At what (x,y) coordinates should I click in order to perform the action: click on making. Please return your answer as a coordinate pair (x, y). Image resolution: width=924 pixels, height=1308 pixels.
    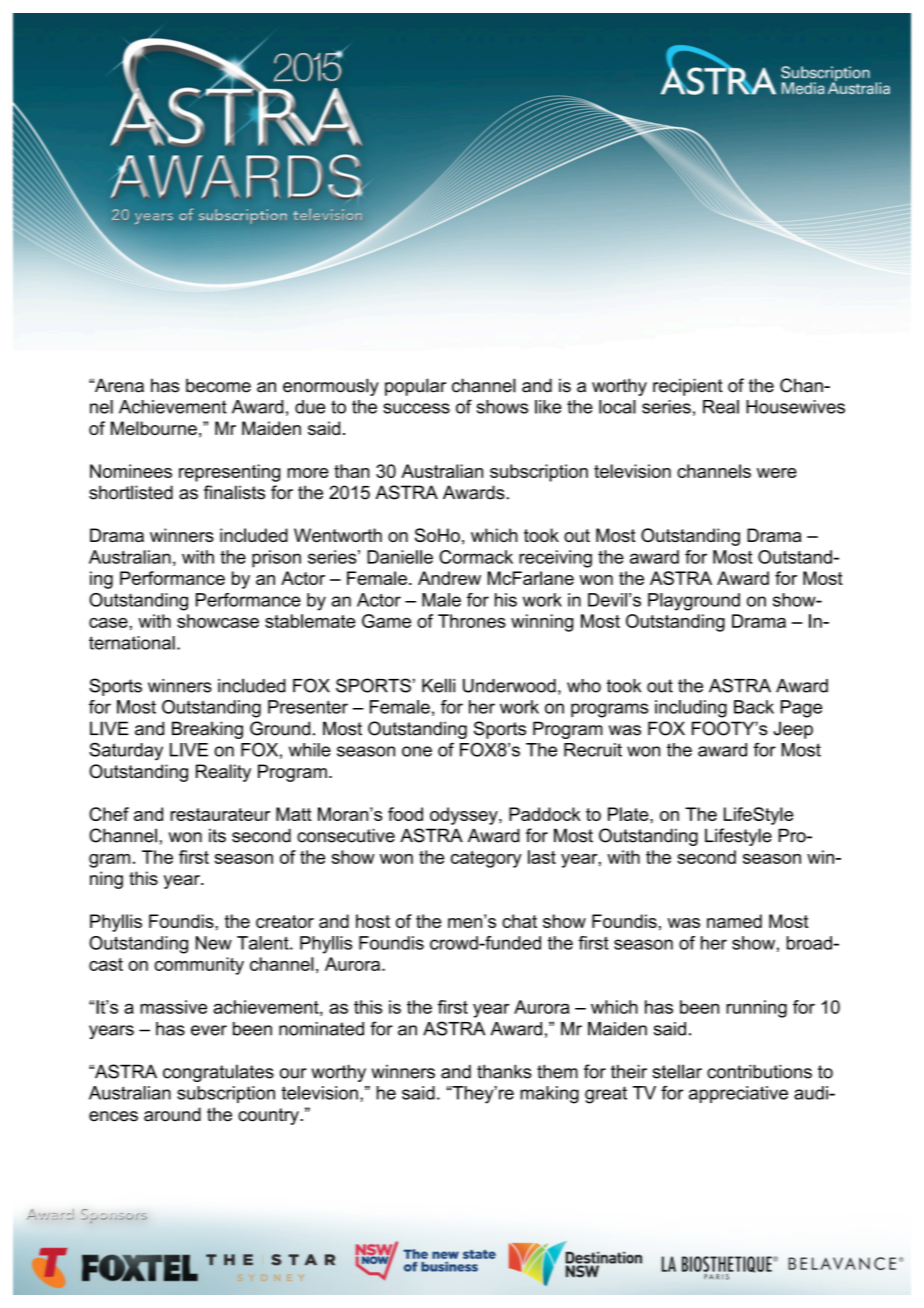
    Looking at the image, I should click on (549, 1095).
